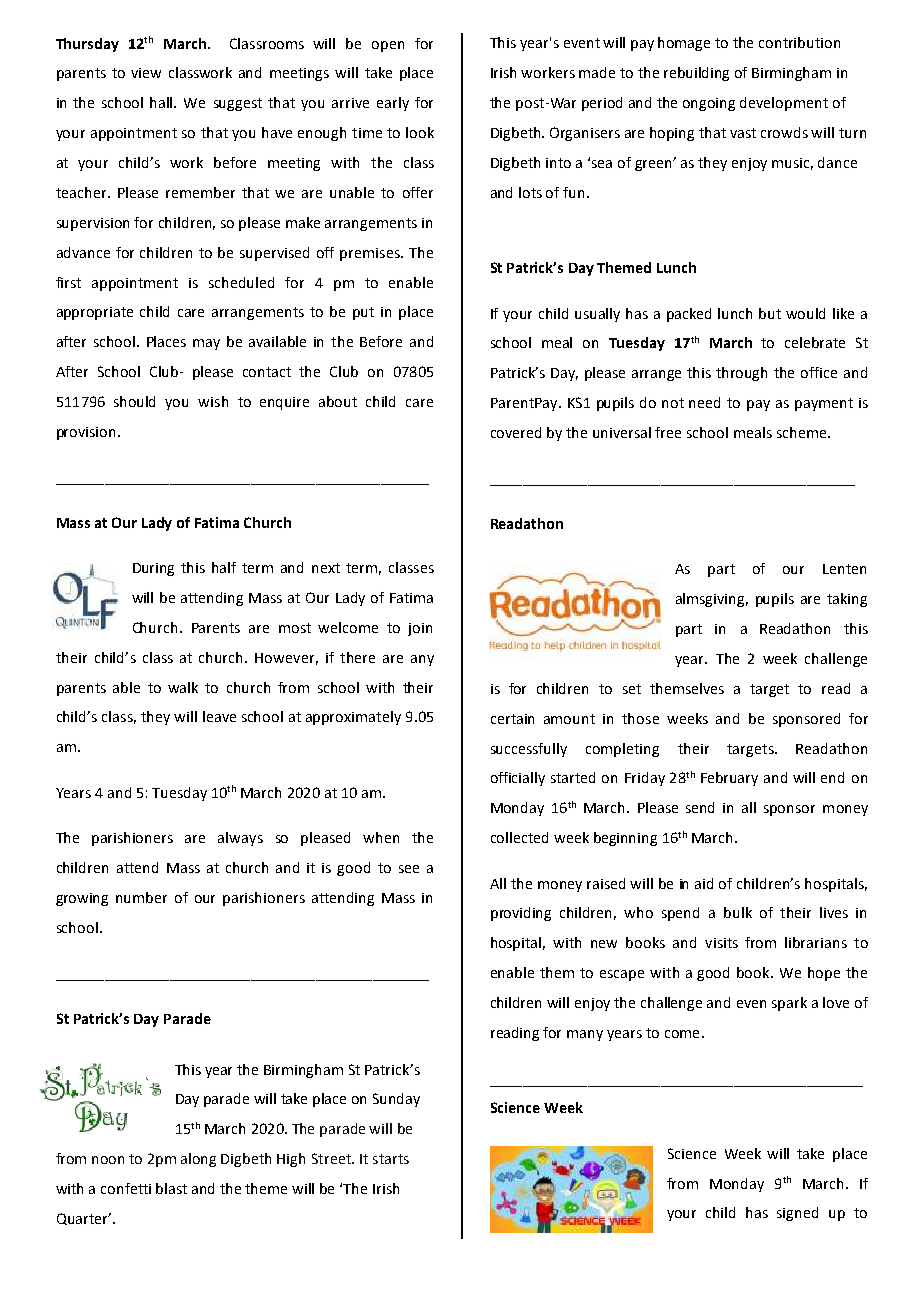 Image resolution: width=924 pixels, height=1308 pixels. I want to click on visits, so click(721, 943).
